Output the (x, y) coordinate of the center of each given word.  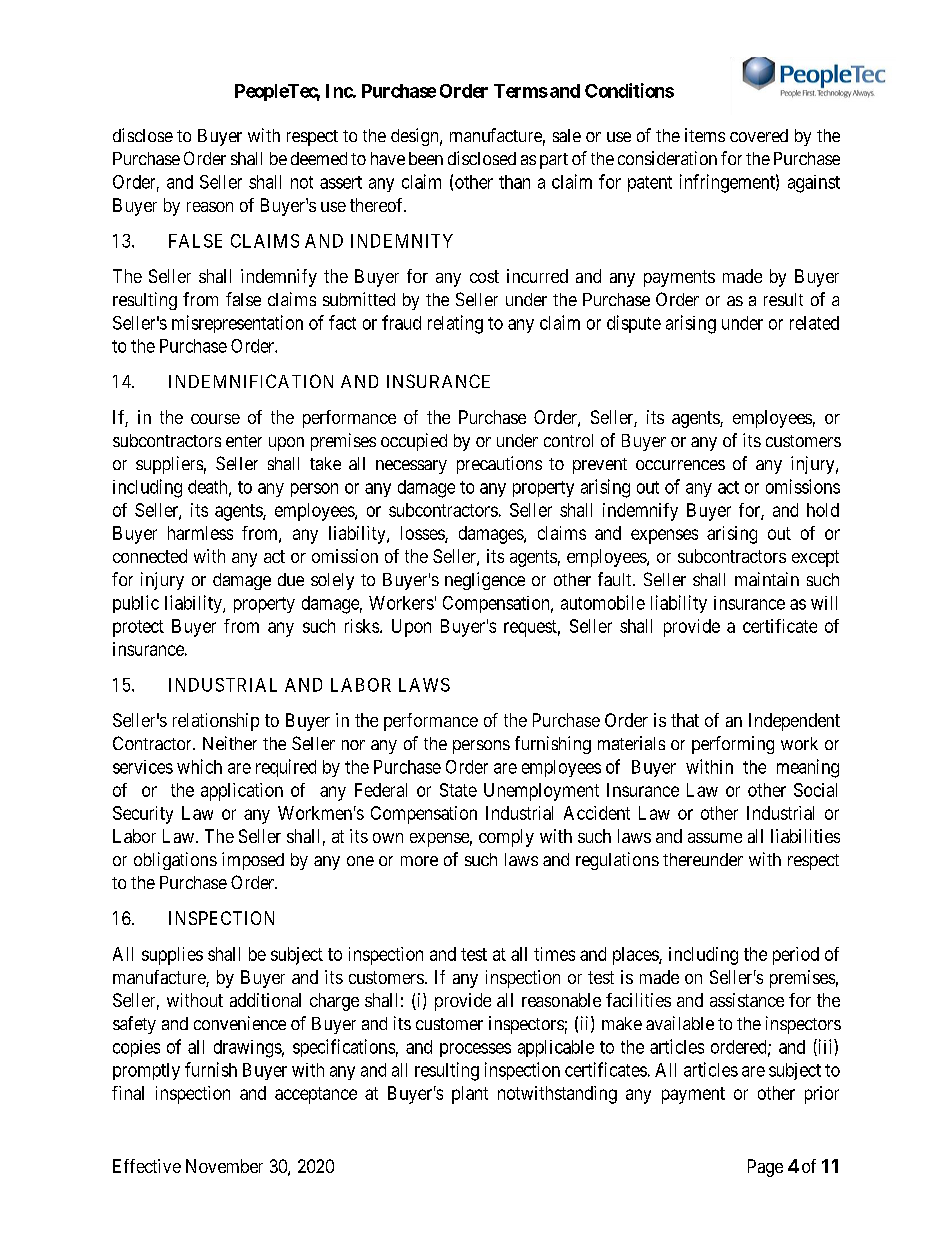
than (514, 182)
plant (470, 1095)
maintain (767, 579)
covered (759, 135)
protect (138, 628)
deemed (319, 158)
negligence (485, 581)
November (224, 1166)
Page (765, 1168)
